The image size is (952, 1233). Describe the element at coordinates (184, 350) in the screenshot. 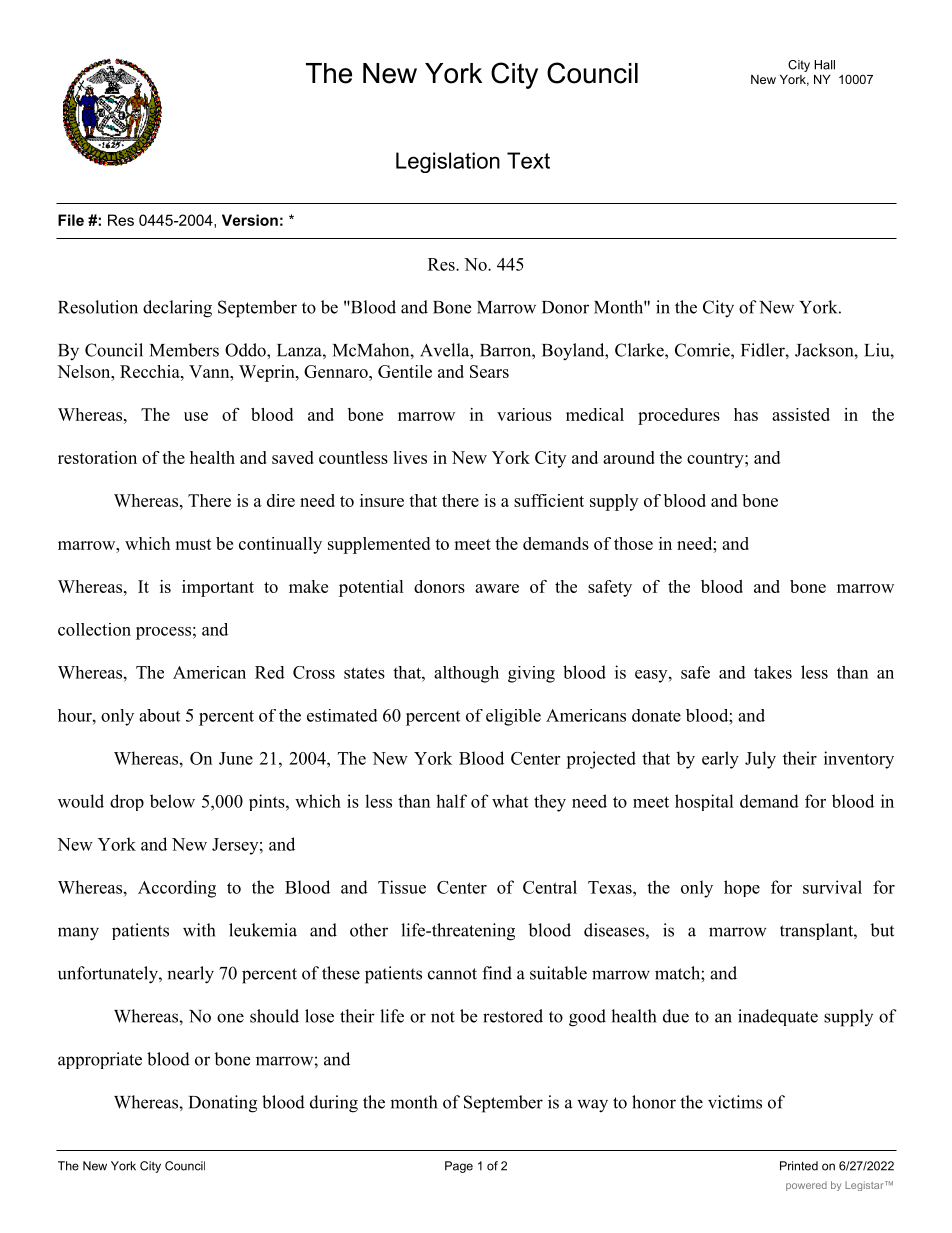

I see `Members` at that location.
